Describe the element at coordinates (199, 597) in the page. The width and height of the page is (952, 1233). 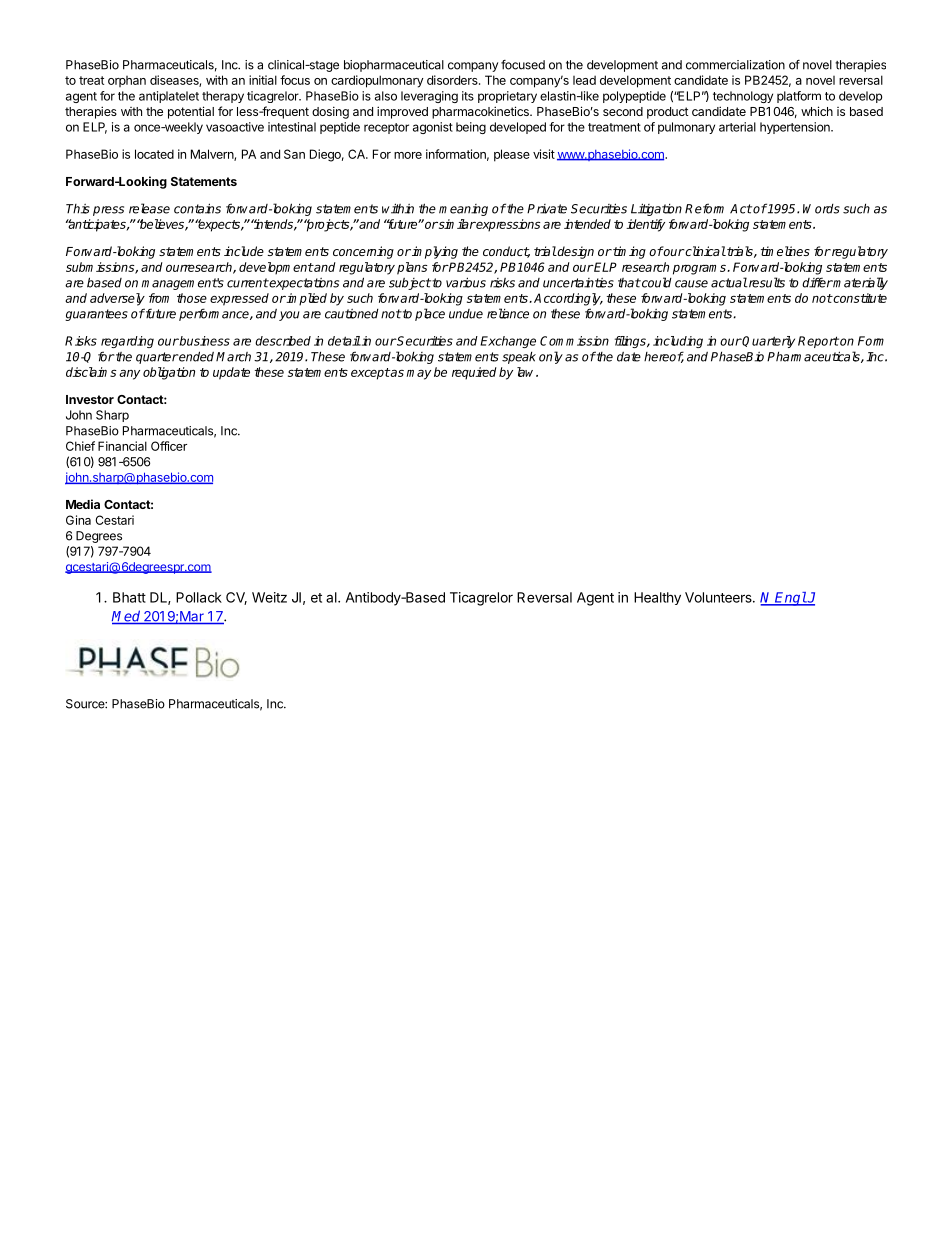
I see `Pollack` at that location.
